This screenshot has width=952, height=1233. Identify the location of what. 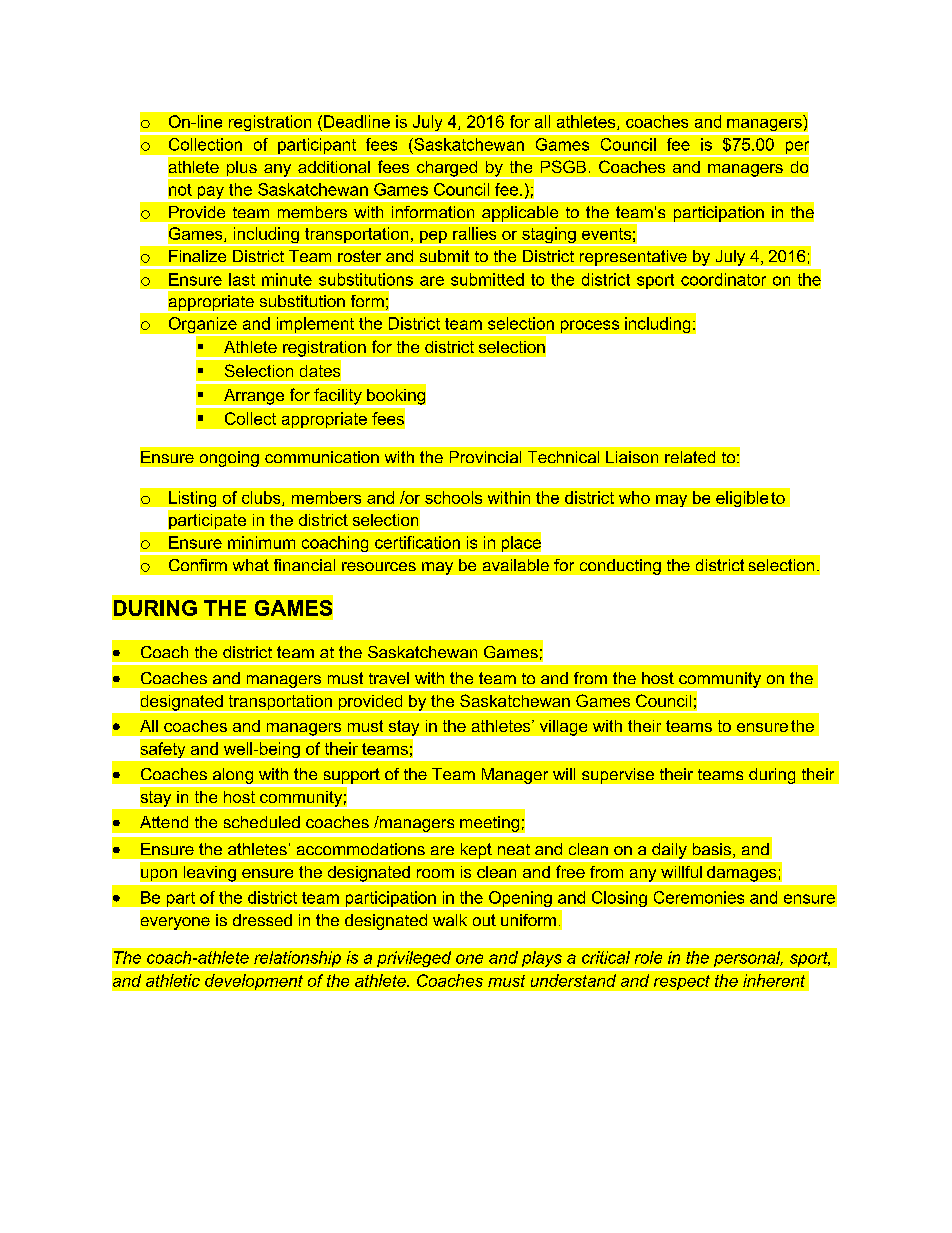
(251, 565).
